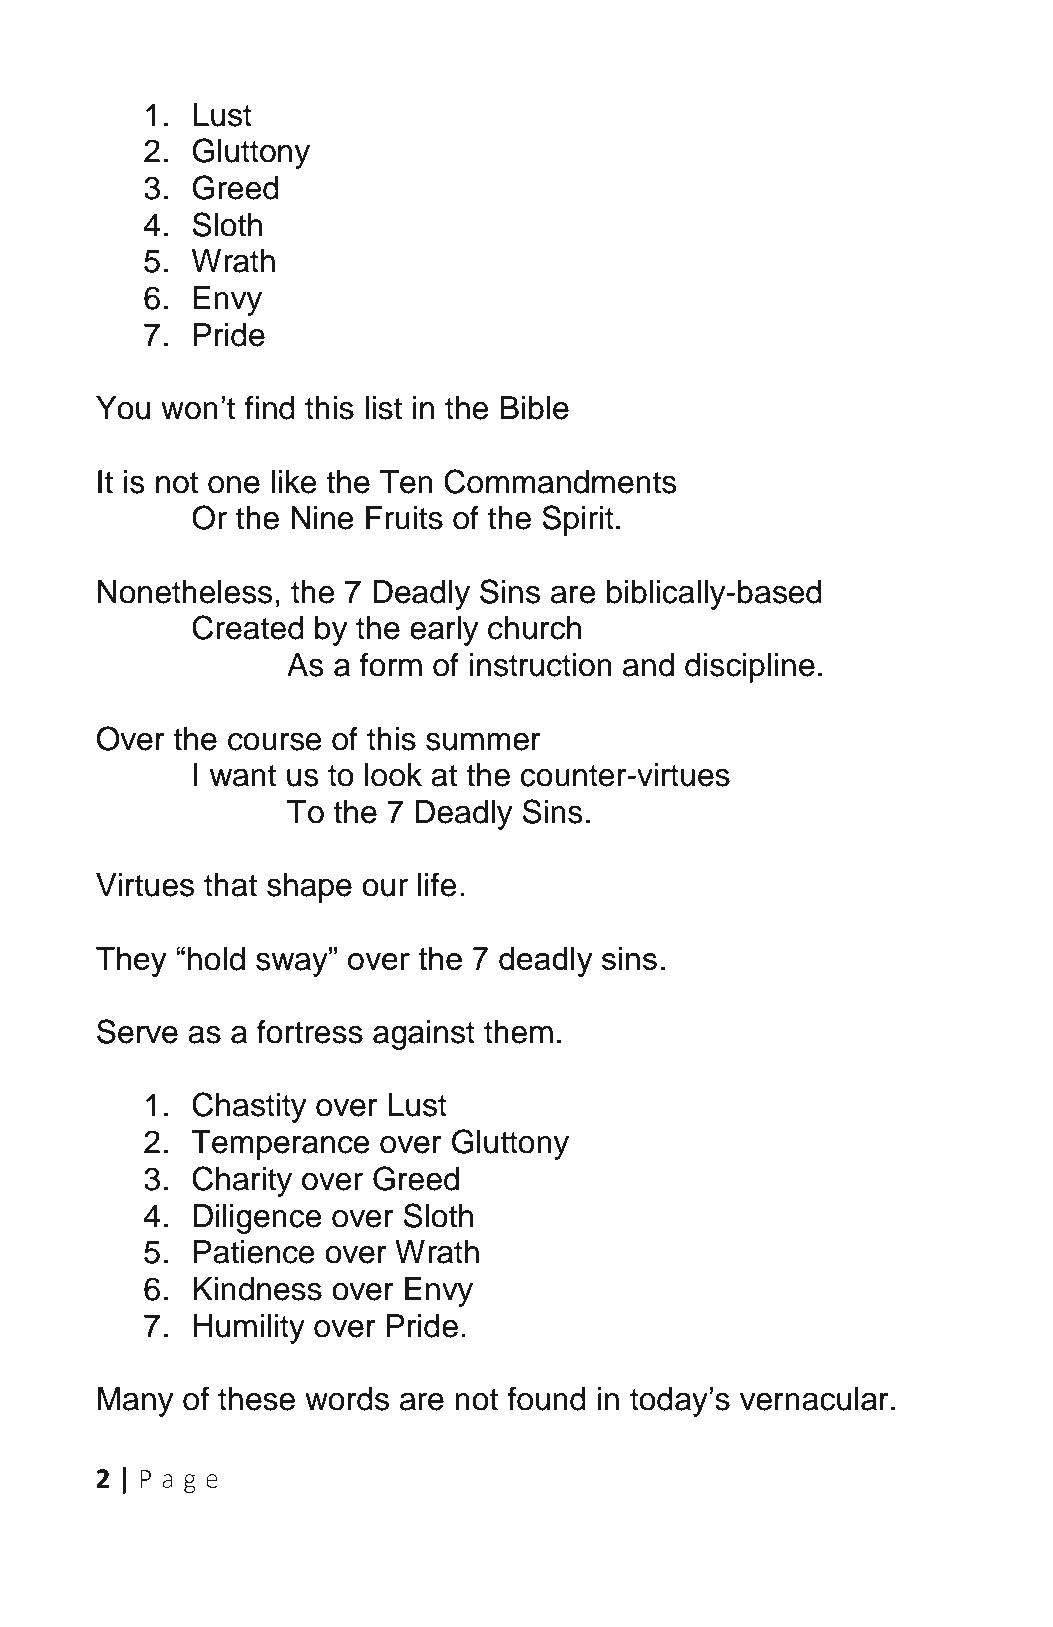 The height and width of the document is (1627, 1053). I want to click on summer, so click(483, 742).
